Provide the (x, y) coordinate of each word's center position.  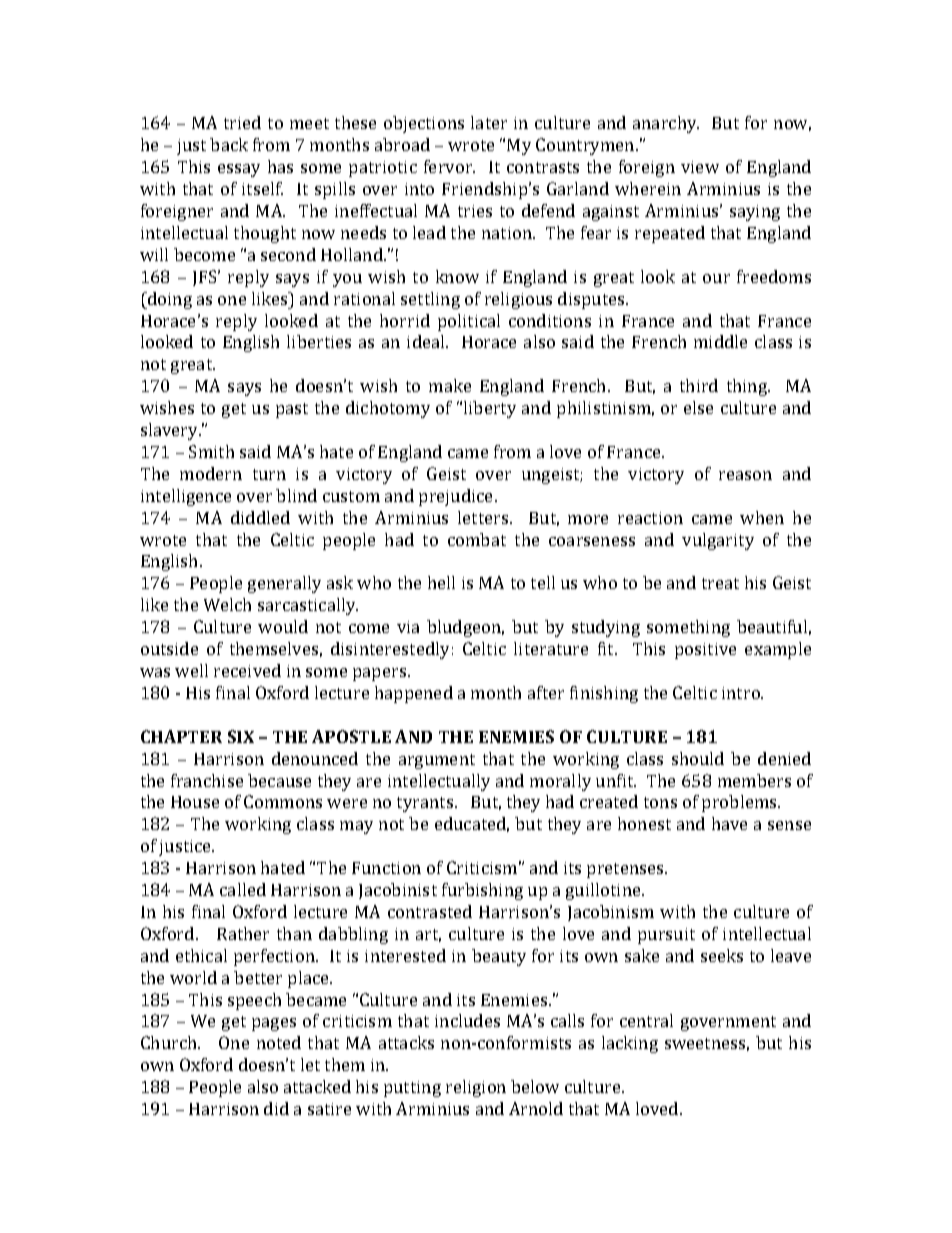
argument (437, 761)
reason (745, 475)
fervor (449, 166)
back (229, 144)
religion (476, 1088)
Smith (211, 451)
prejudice (457, 497)
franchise (207, 780)
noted (279, 1042)
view (700, 167)
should (698, 758)
